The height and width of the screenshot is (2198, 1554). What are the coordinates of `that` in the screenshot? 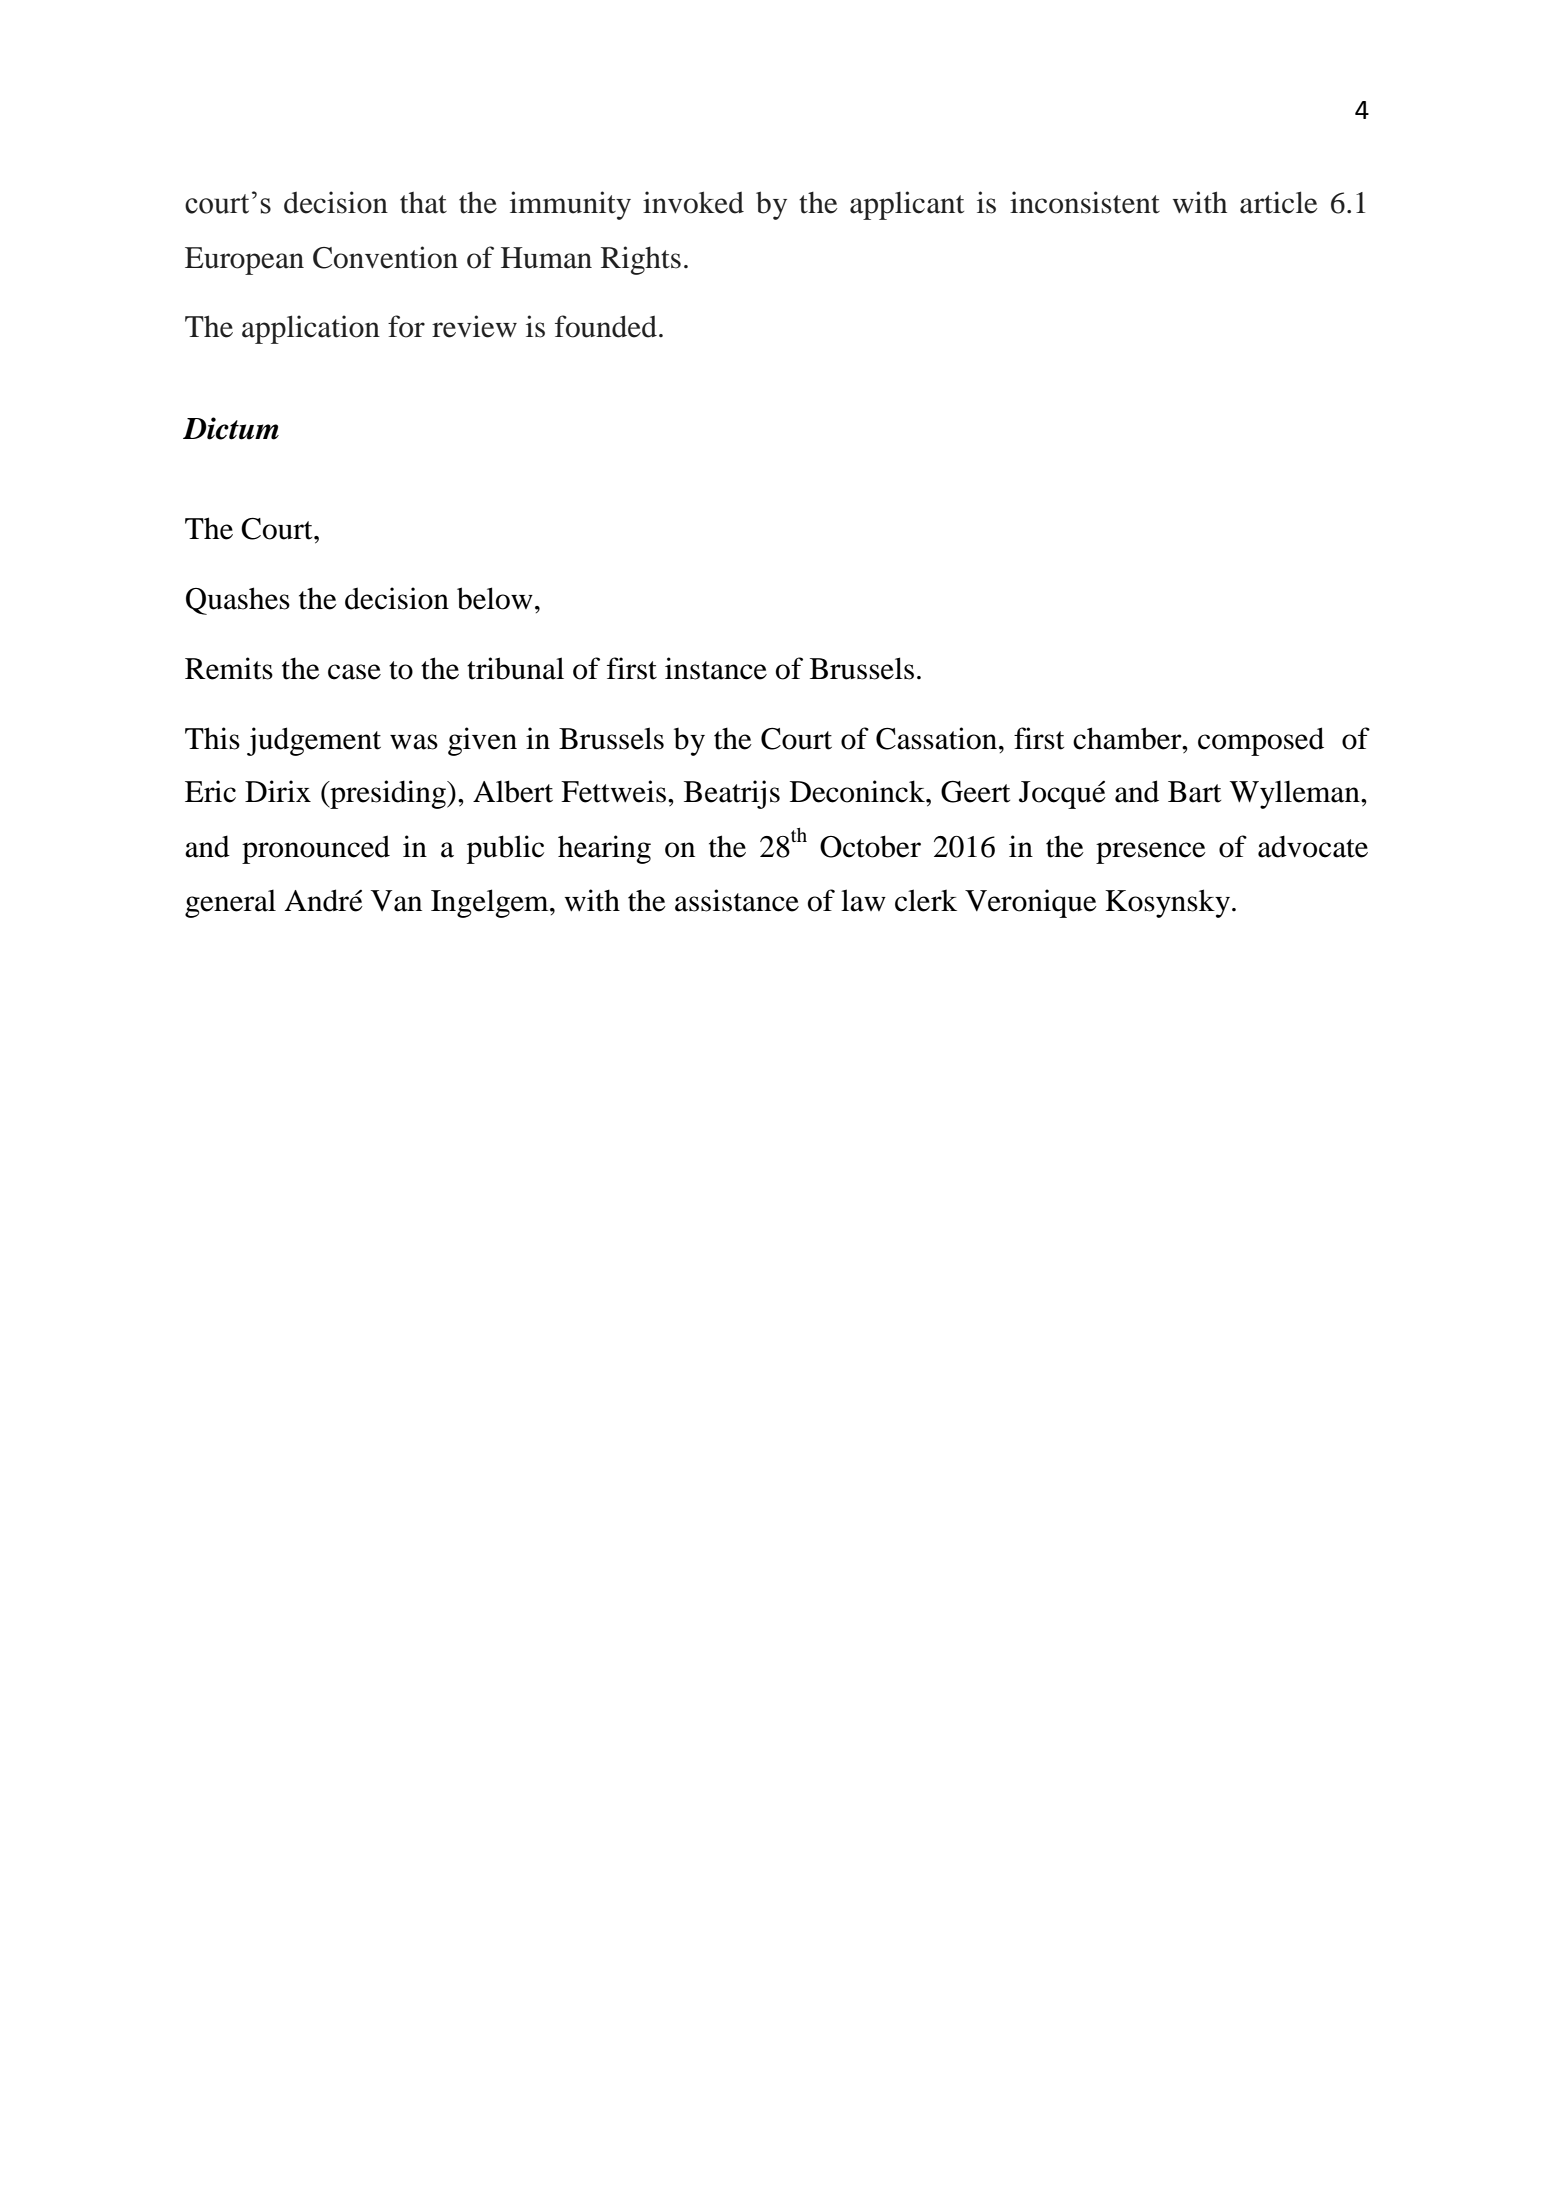 It's located at (423, 203).
